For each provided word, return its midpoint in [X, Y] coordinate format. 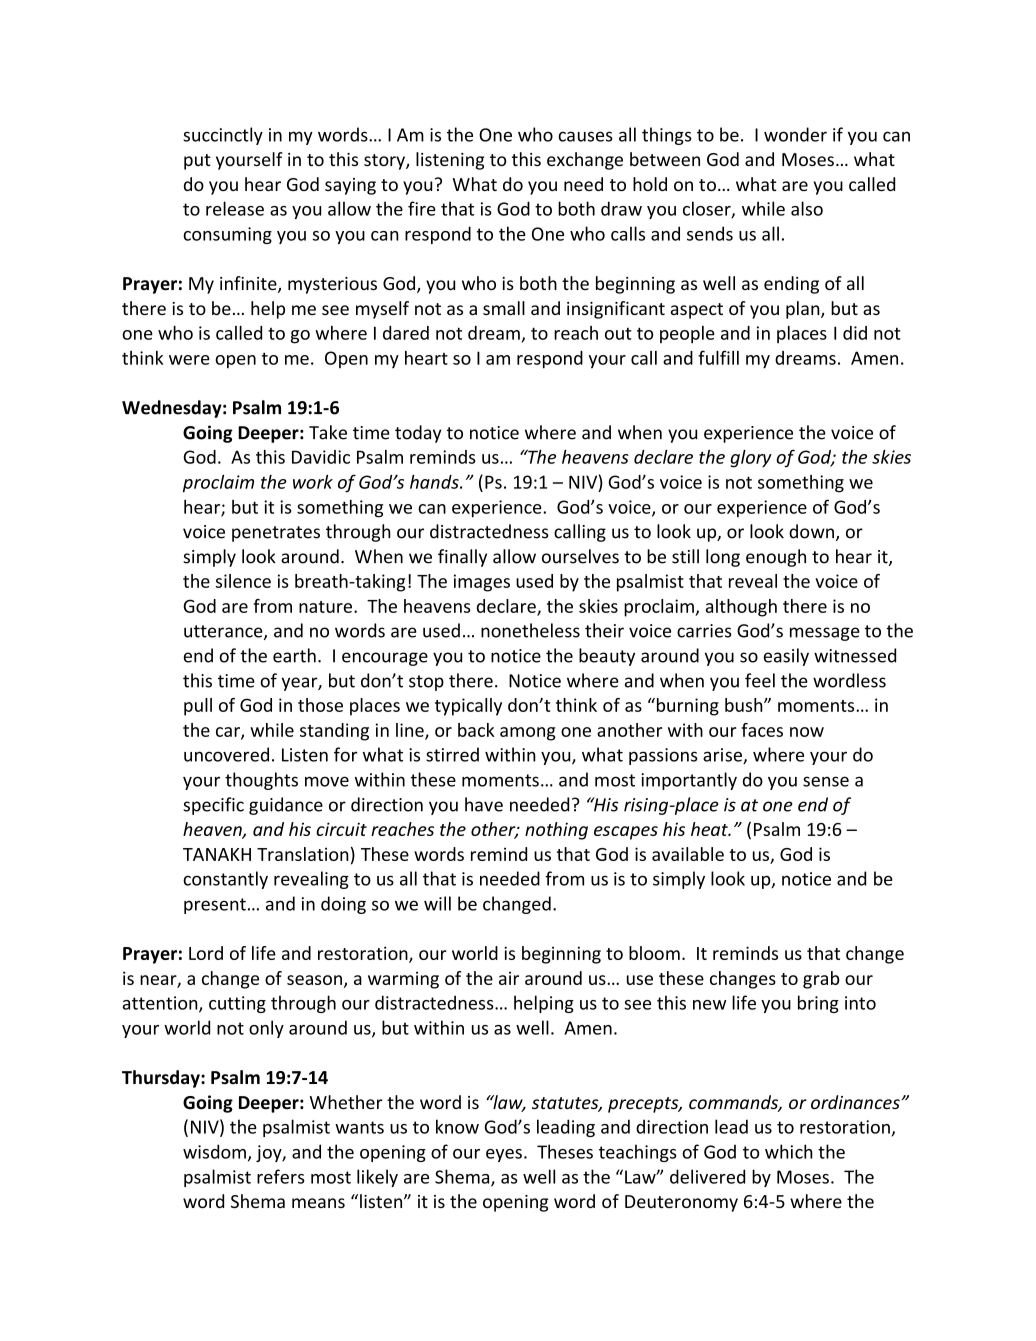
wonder [795, 134]
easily [786, 657]
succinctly [223, 136]
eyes [504, 1155]
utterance [224, 632]
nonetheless [530, 630]
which [789, 1151]
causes [585, 136]
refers [281, 1176]
